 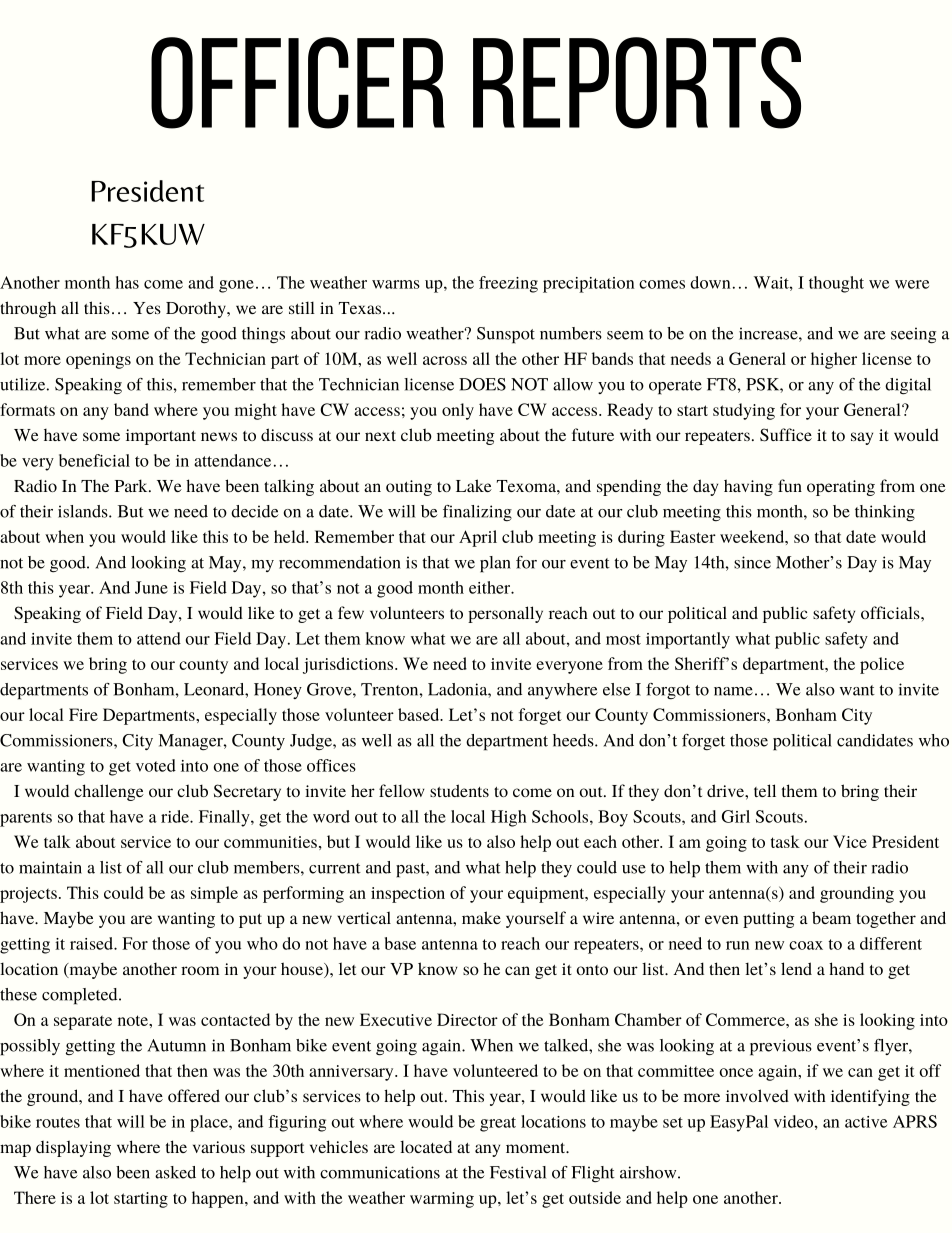 What do you see at coordinates (506, 335) in the screenshot?
I see `Sunspot` at bounding box center [506, 335].
